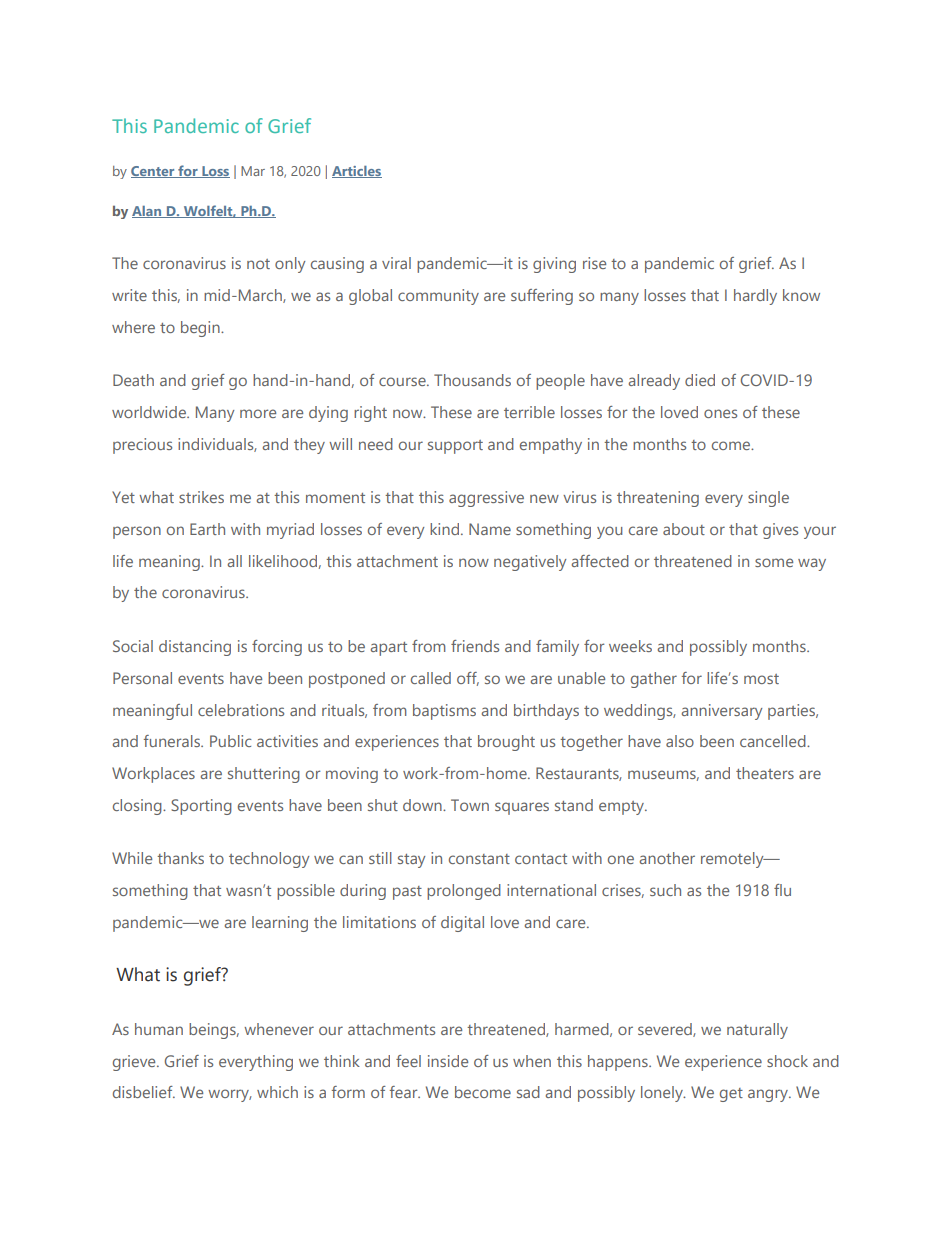 The image size is (952, 1233). I want to click on remotely, so click(733, 860).
